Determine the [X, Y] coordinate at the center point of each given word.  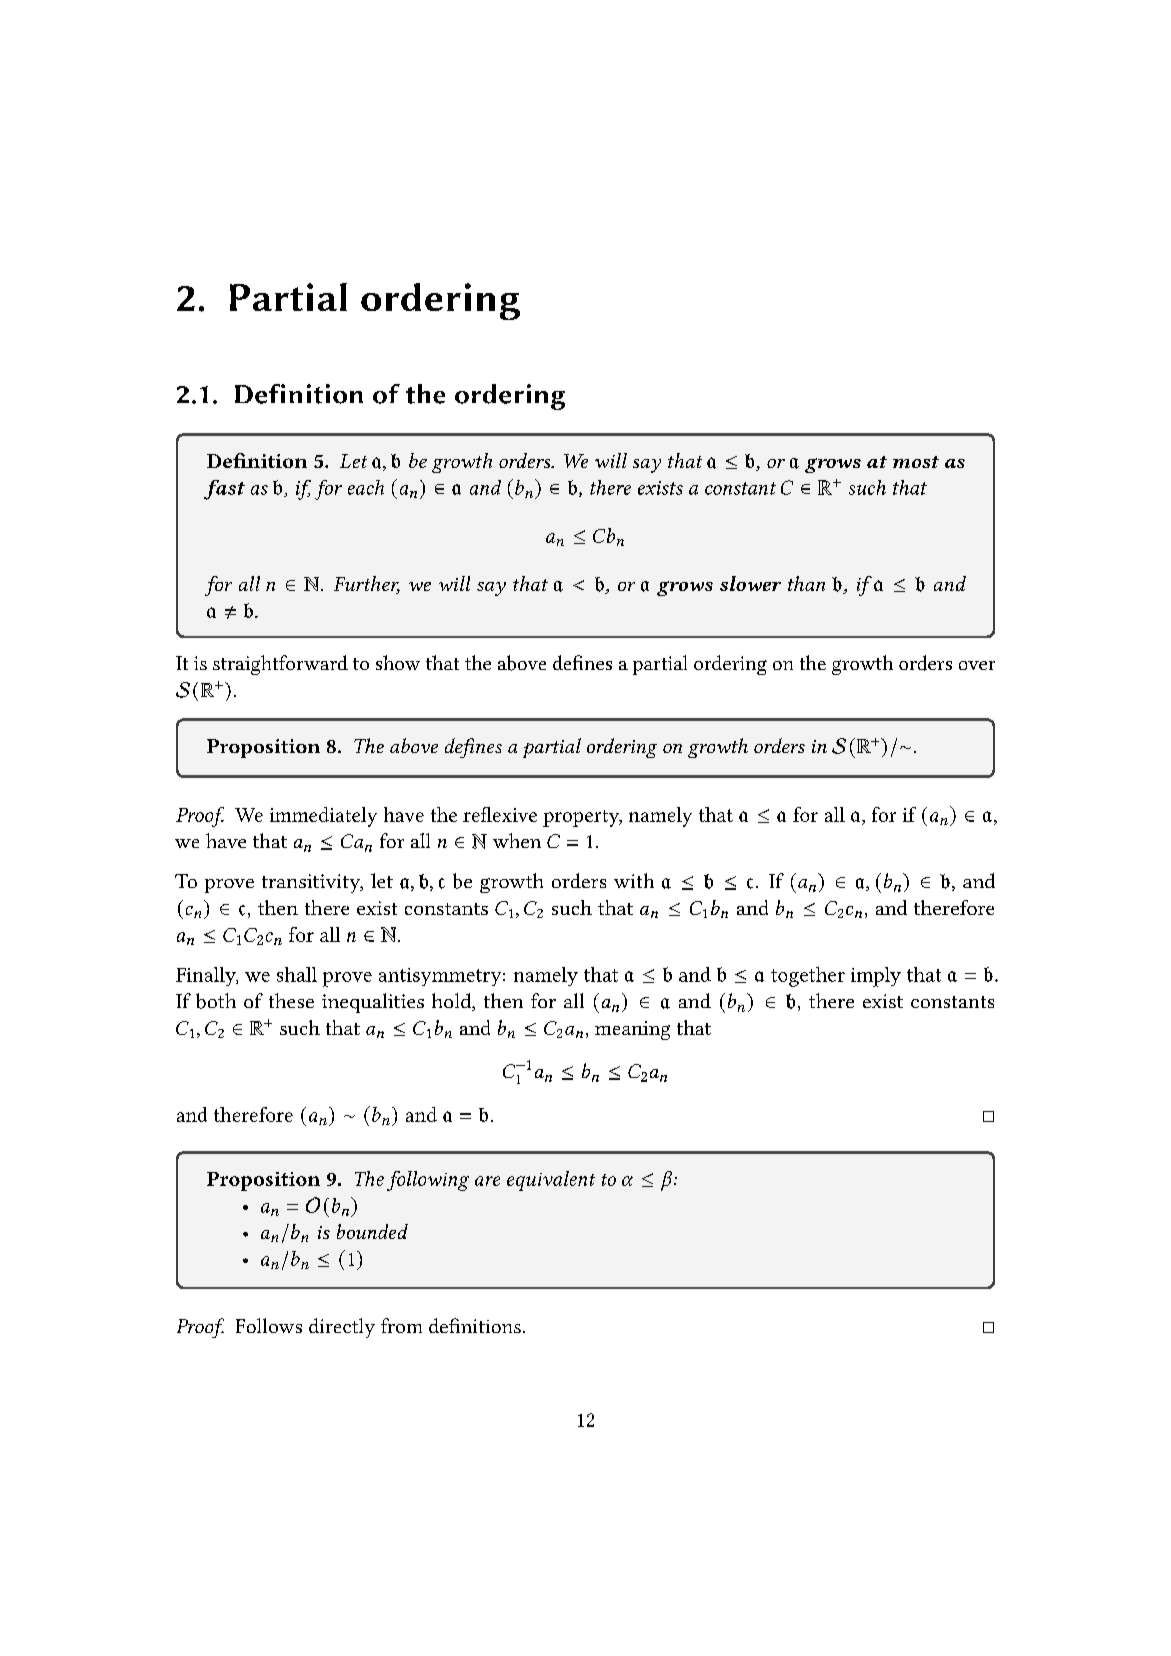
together [808, 977]
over [977, 665]
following [428, 1181]
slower [750, 583]
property [582, 818]
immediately [323, 817]
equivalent [551, 1181]
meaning [632, 1030]
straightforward [280, 665]
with [634, 880]
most [916, 462]
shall [297, 974]
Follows [269, 1325]
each [366, 487]
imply [876, 977]
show [398, 662]
